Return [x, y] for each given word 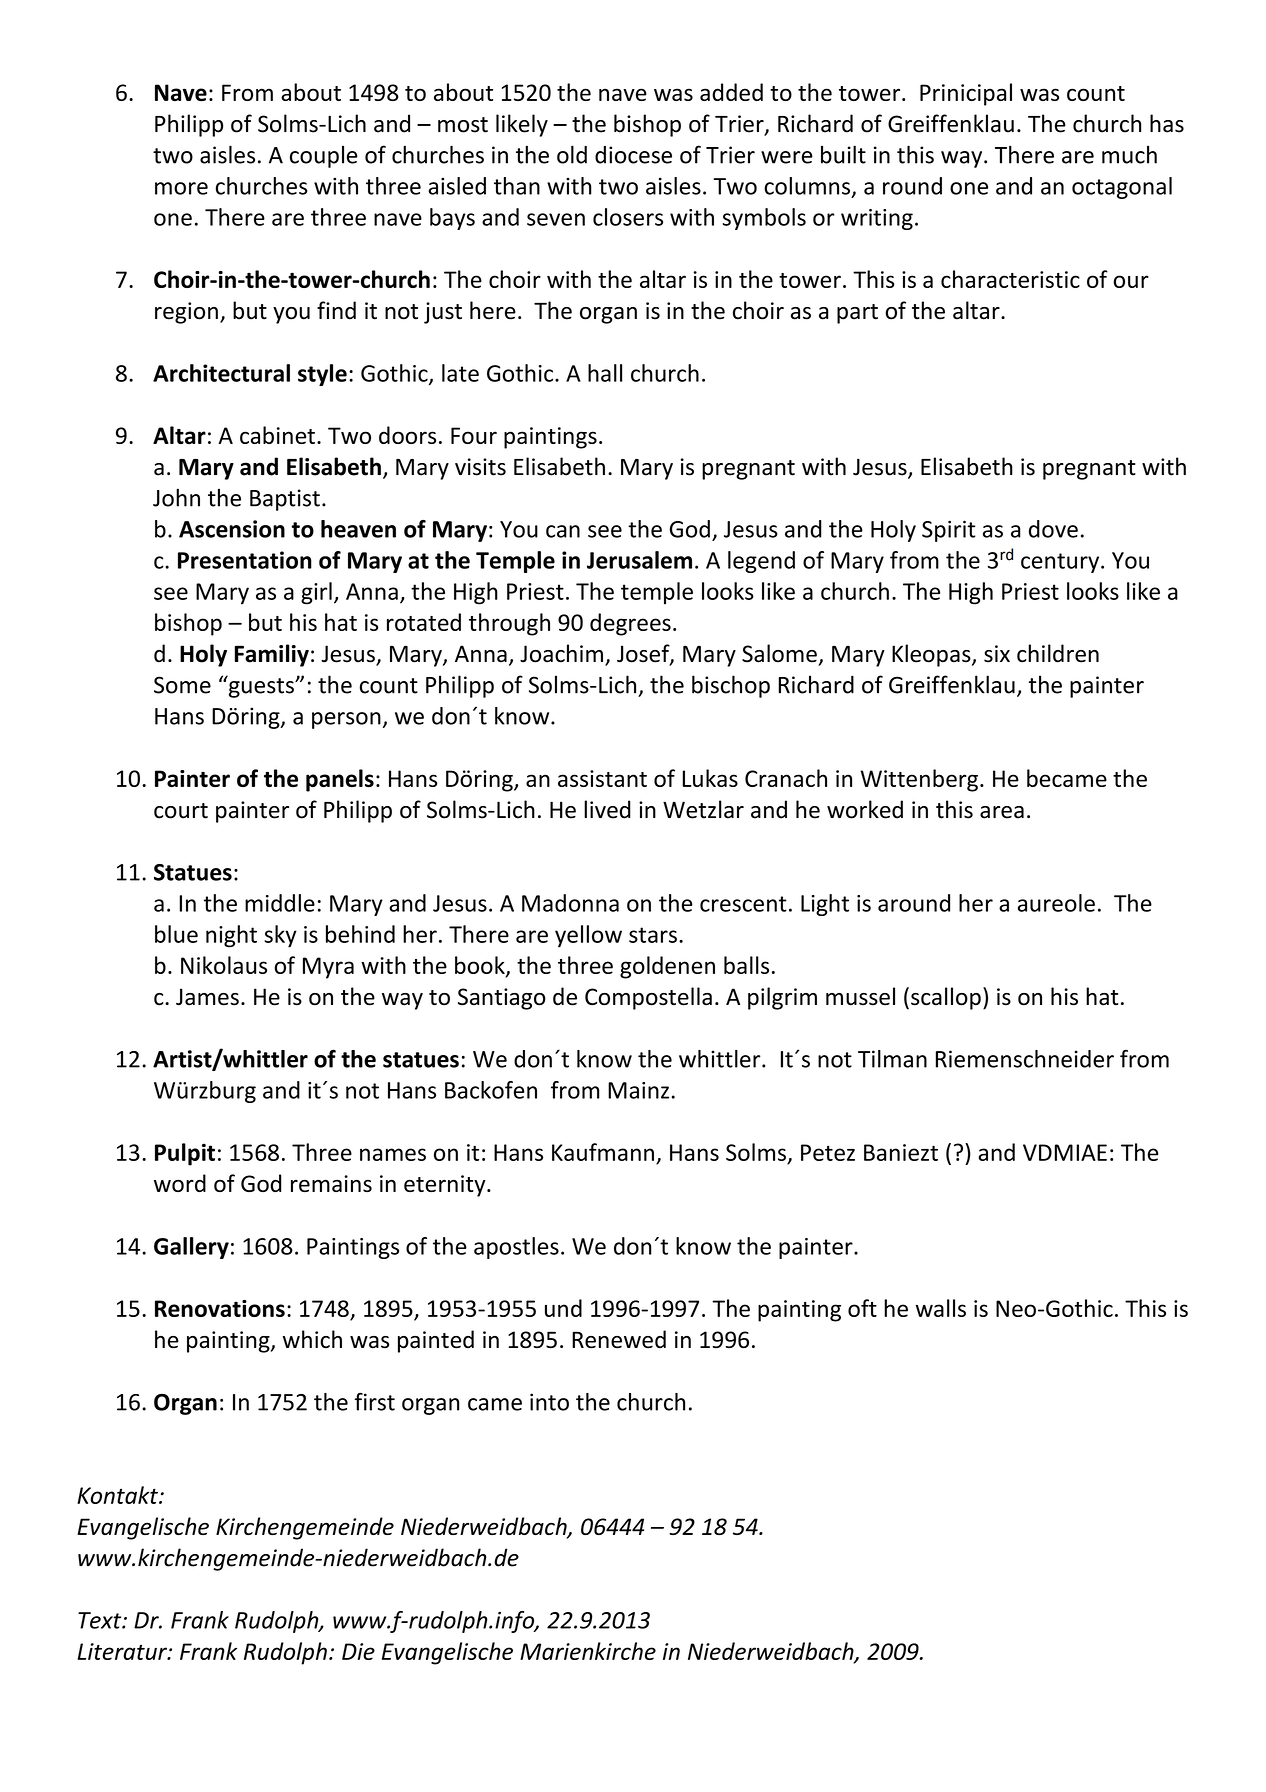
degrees [630, 624]
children [1058, 653]
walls [940, 1308]
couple [324, 157]
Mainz [638, 1090]
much [1129, 155]
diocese [633, 155]
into [549, 1402]
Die [358, 1651]
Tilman [892, 1059]
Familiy [272, 655]
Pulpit [185, 1154]
